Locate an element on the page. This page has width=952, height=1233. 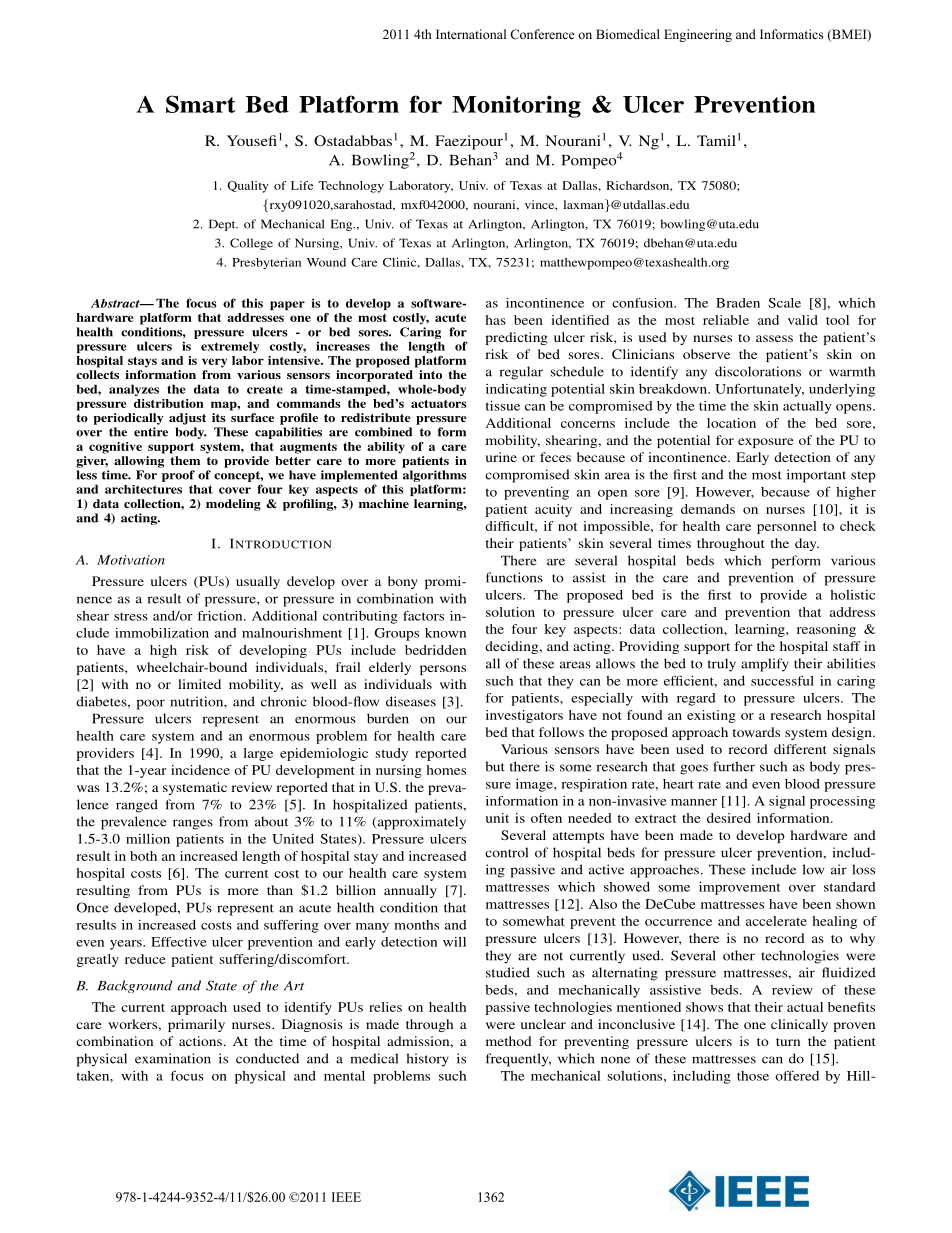
examination is located at coordinates (173, 1058).
